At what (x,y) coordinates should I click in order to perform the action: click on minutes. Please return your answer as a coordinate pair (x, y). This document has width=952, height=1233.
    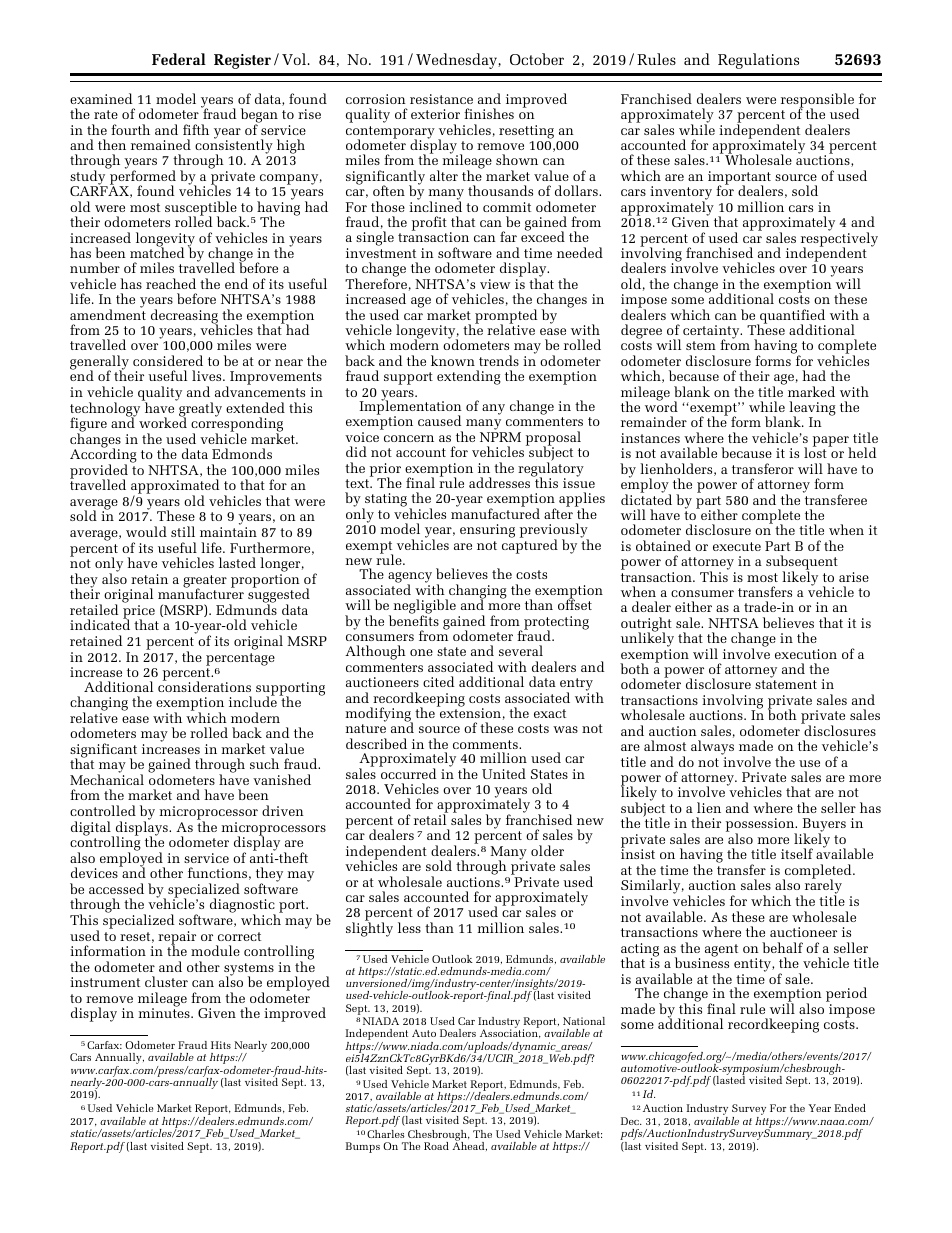
    Looking at the image, I should click on (165, 1013).
